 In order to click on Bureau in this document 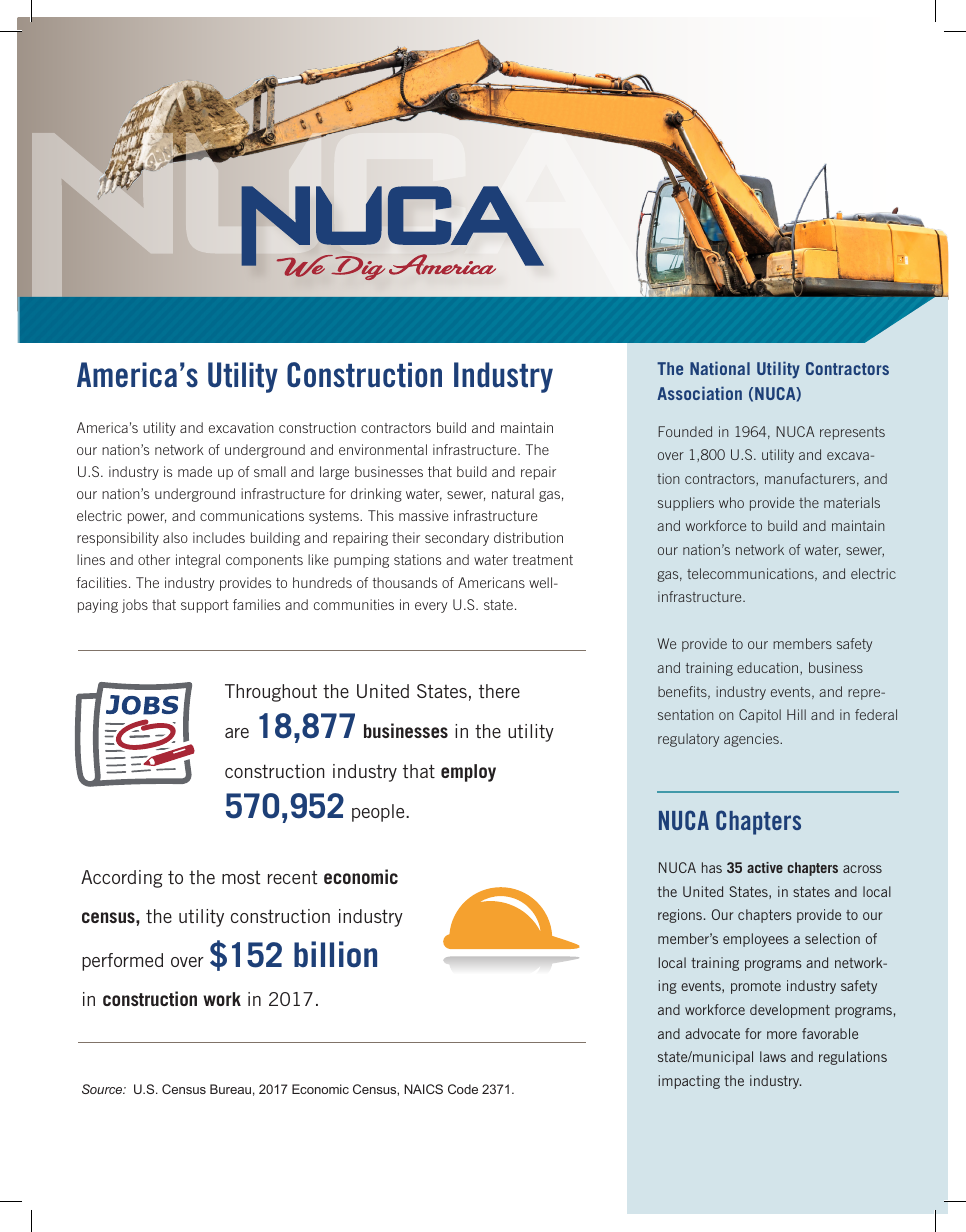, I will do `click(230, 1089)`.
